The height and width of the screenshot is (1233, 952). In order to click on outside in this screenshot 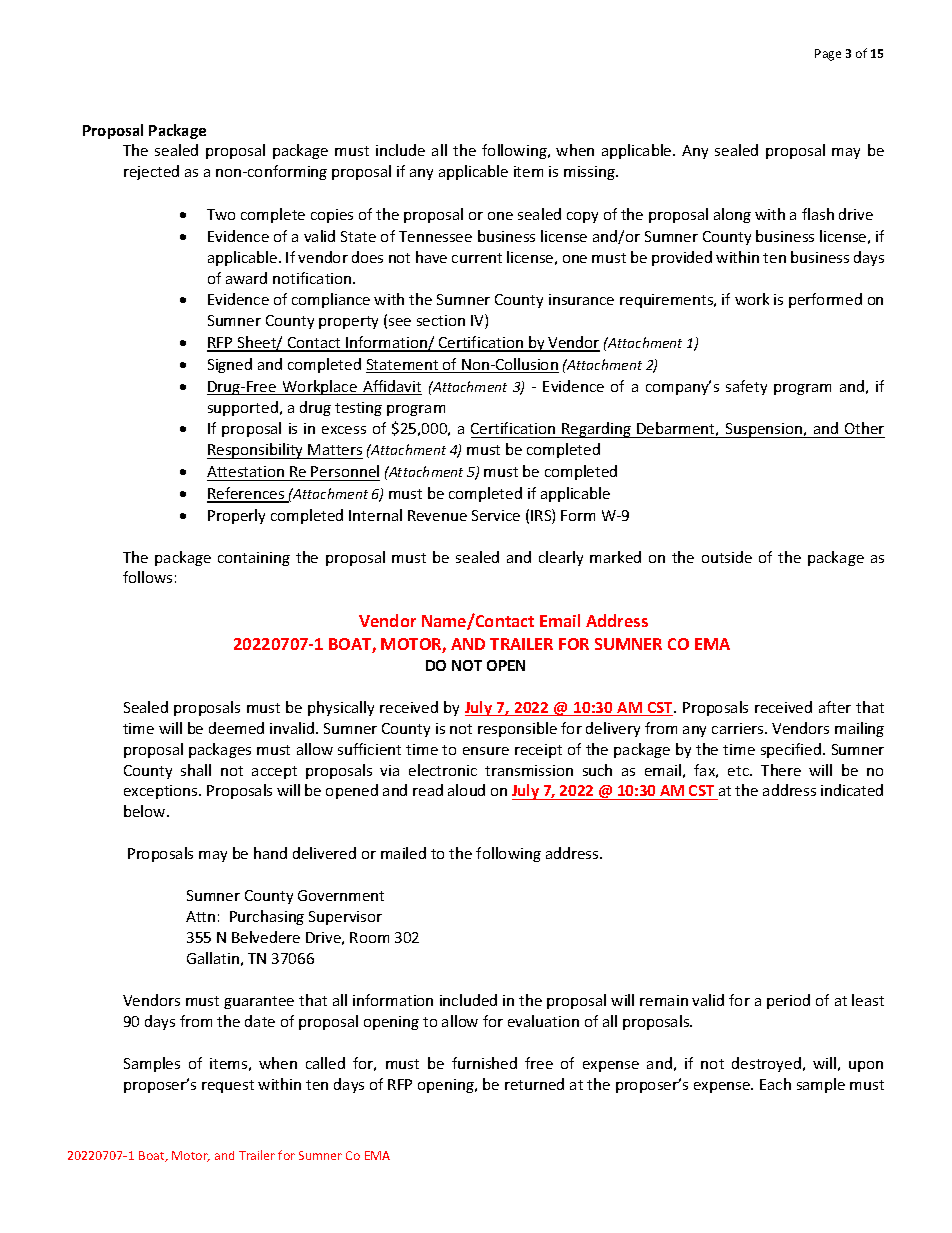, I will do `click(727, 557)`.
